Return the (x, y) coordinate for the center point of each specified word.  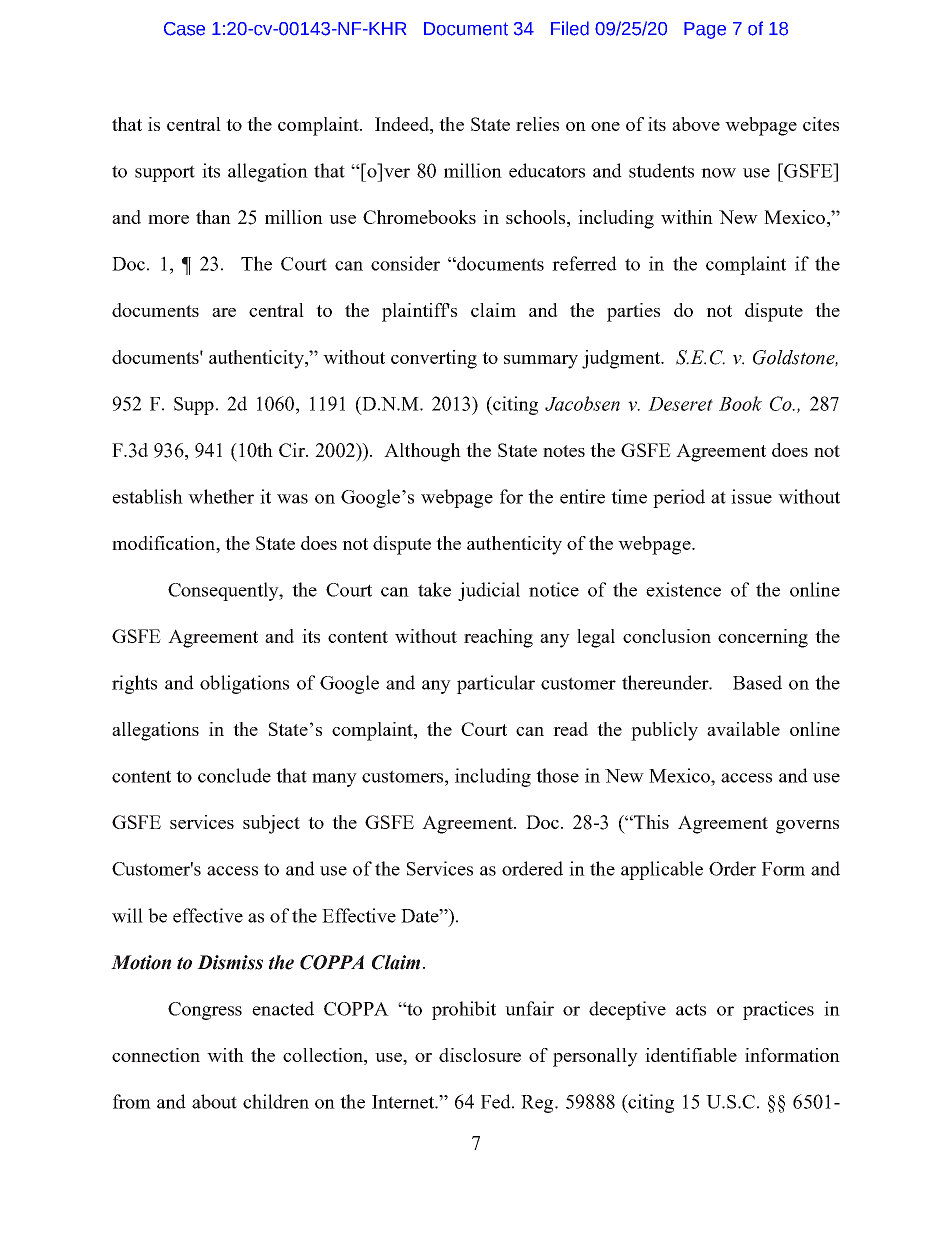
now (718, 173)
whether (221, 496)
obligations (244, 684)
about (214, 1101)
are (224, 312)
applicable (662, 870)
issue (751, 496)
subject (271, 824)
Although (422, 452)
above (696, 124)
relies (537, 124)
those (557, 775)
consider (405, 263)
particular (496, 684)
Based (757, 682)
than (213, 217)
